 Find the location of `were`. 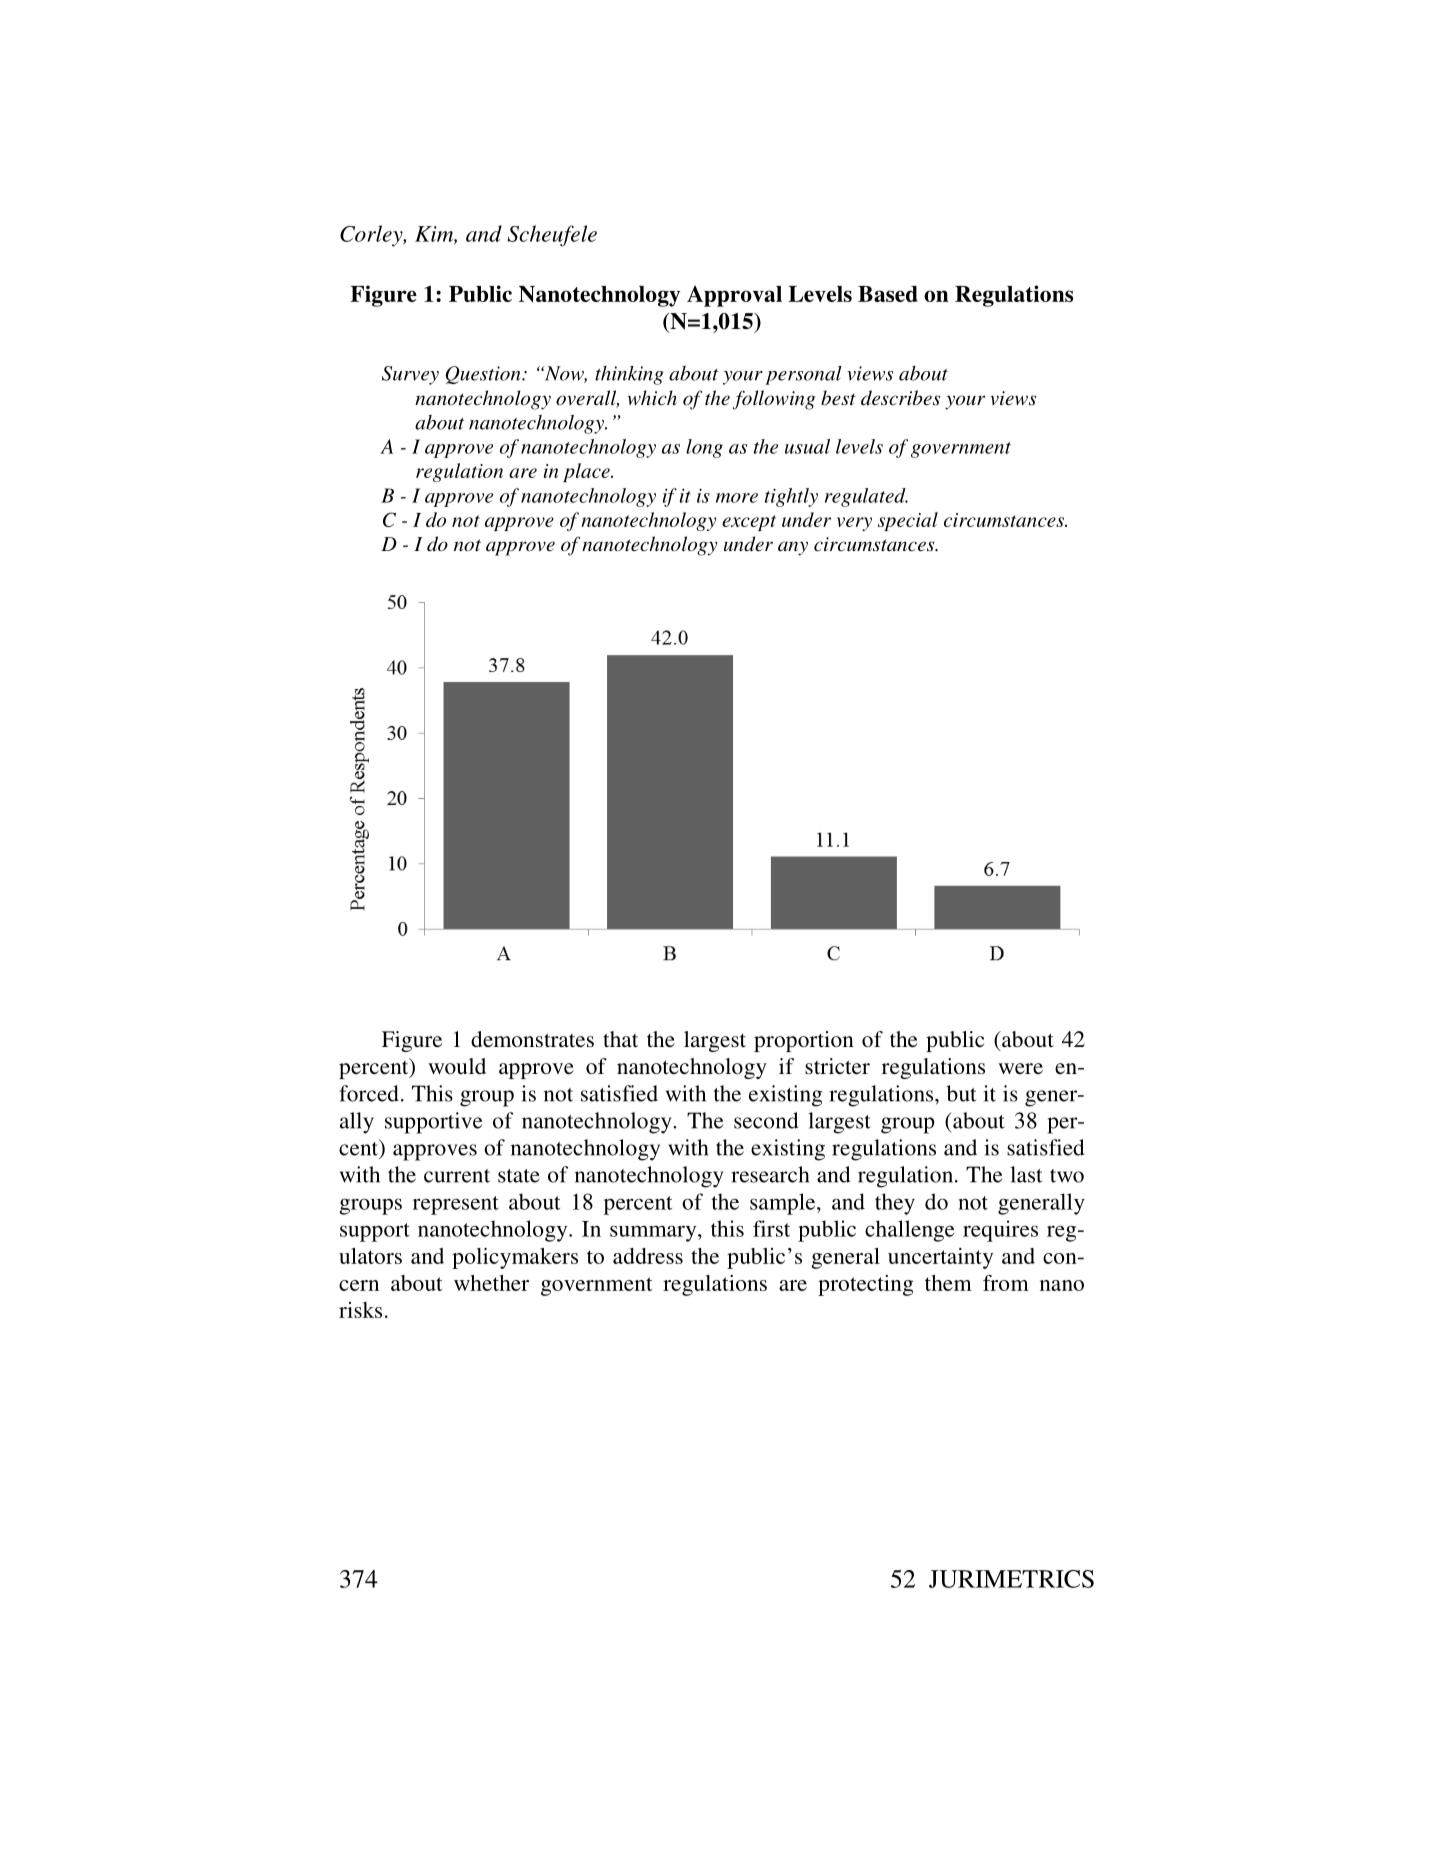

were is located at coordinates (1020, 1068).
